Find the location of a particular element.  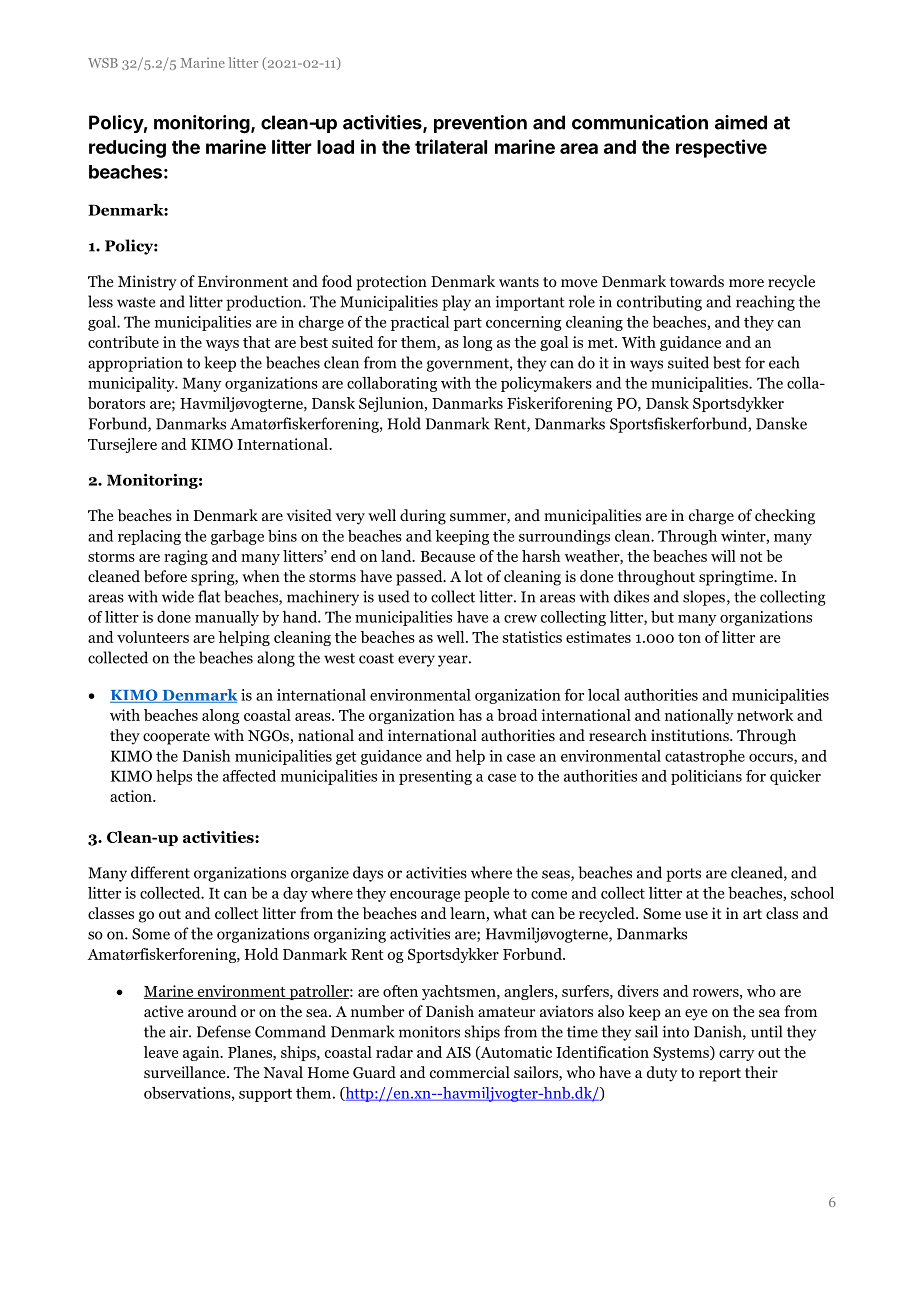

part is located at coordinates (468, 324).
